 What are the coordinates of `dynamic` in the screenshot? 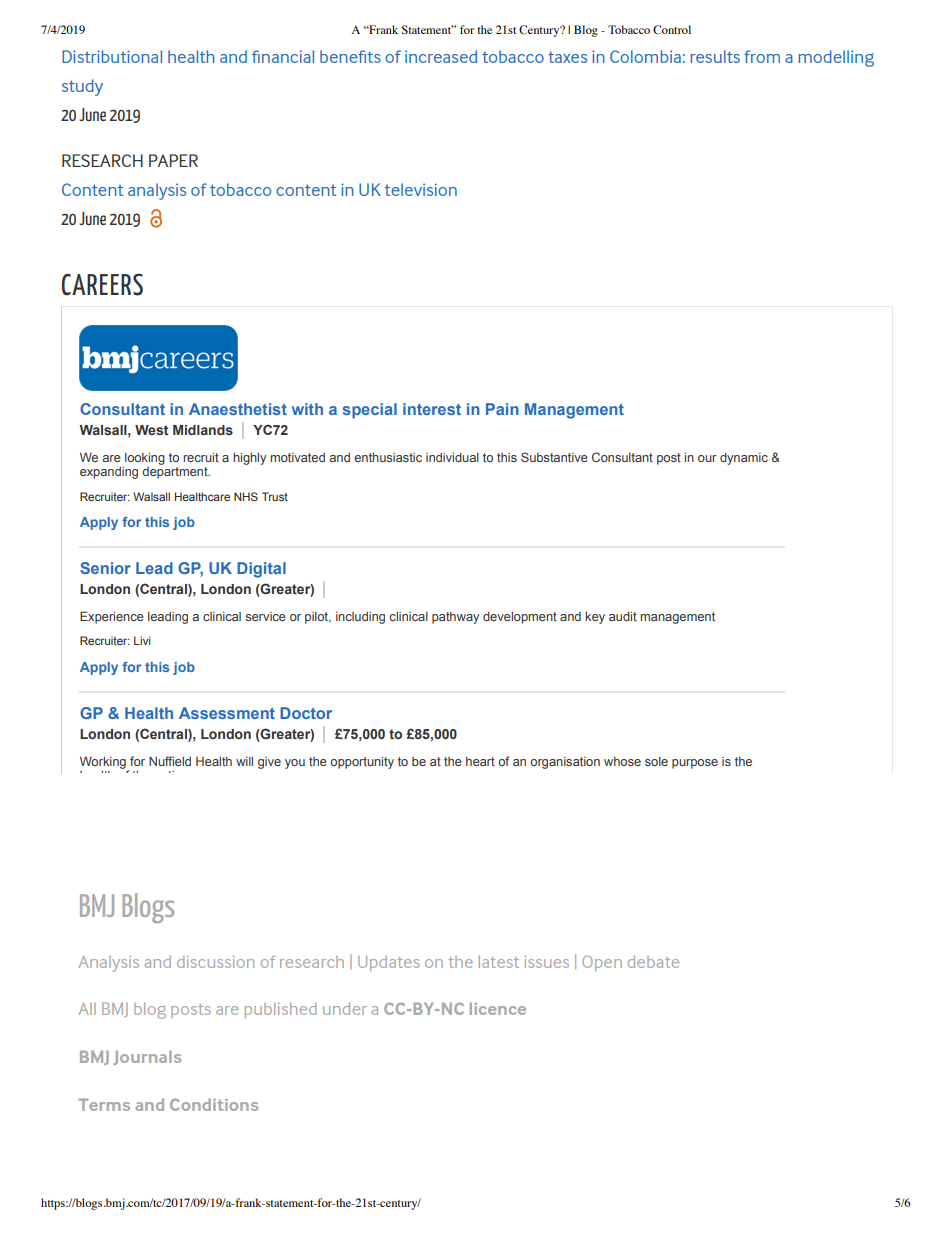 It's located at (744, 459).
